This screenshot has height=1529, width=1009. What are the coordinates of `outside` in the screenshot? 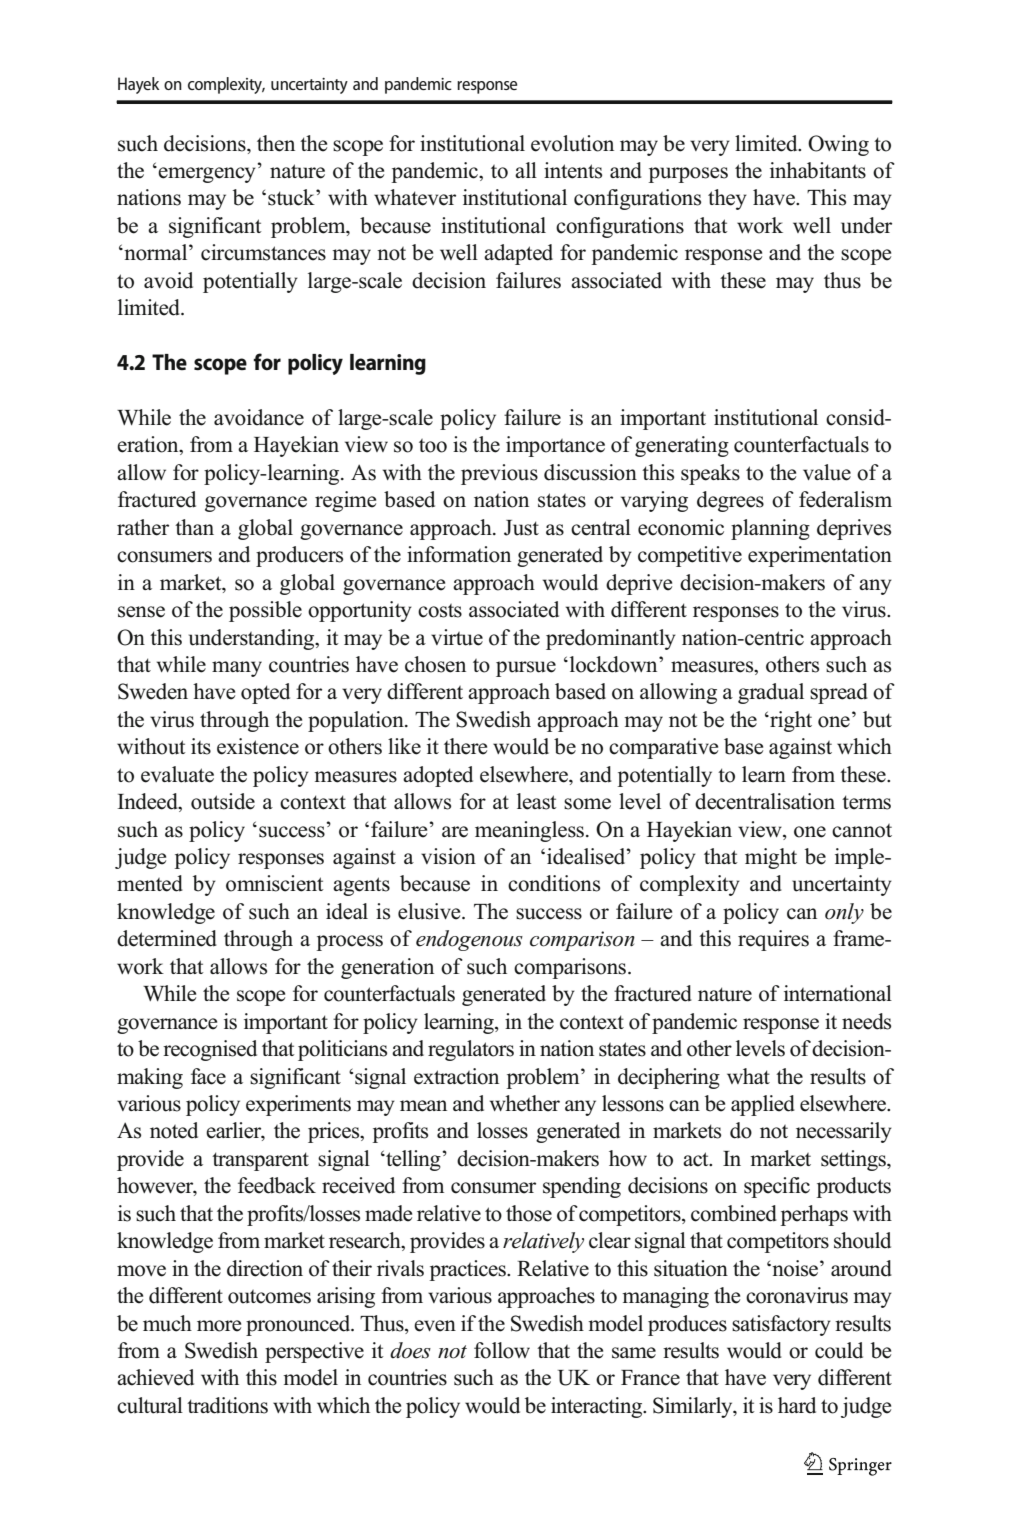 It's located at (223, 801).
